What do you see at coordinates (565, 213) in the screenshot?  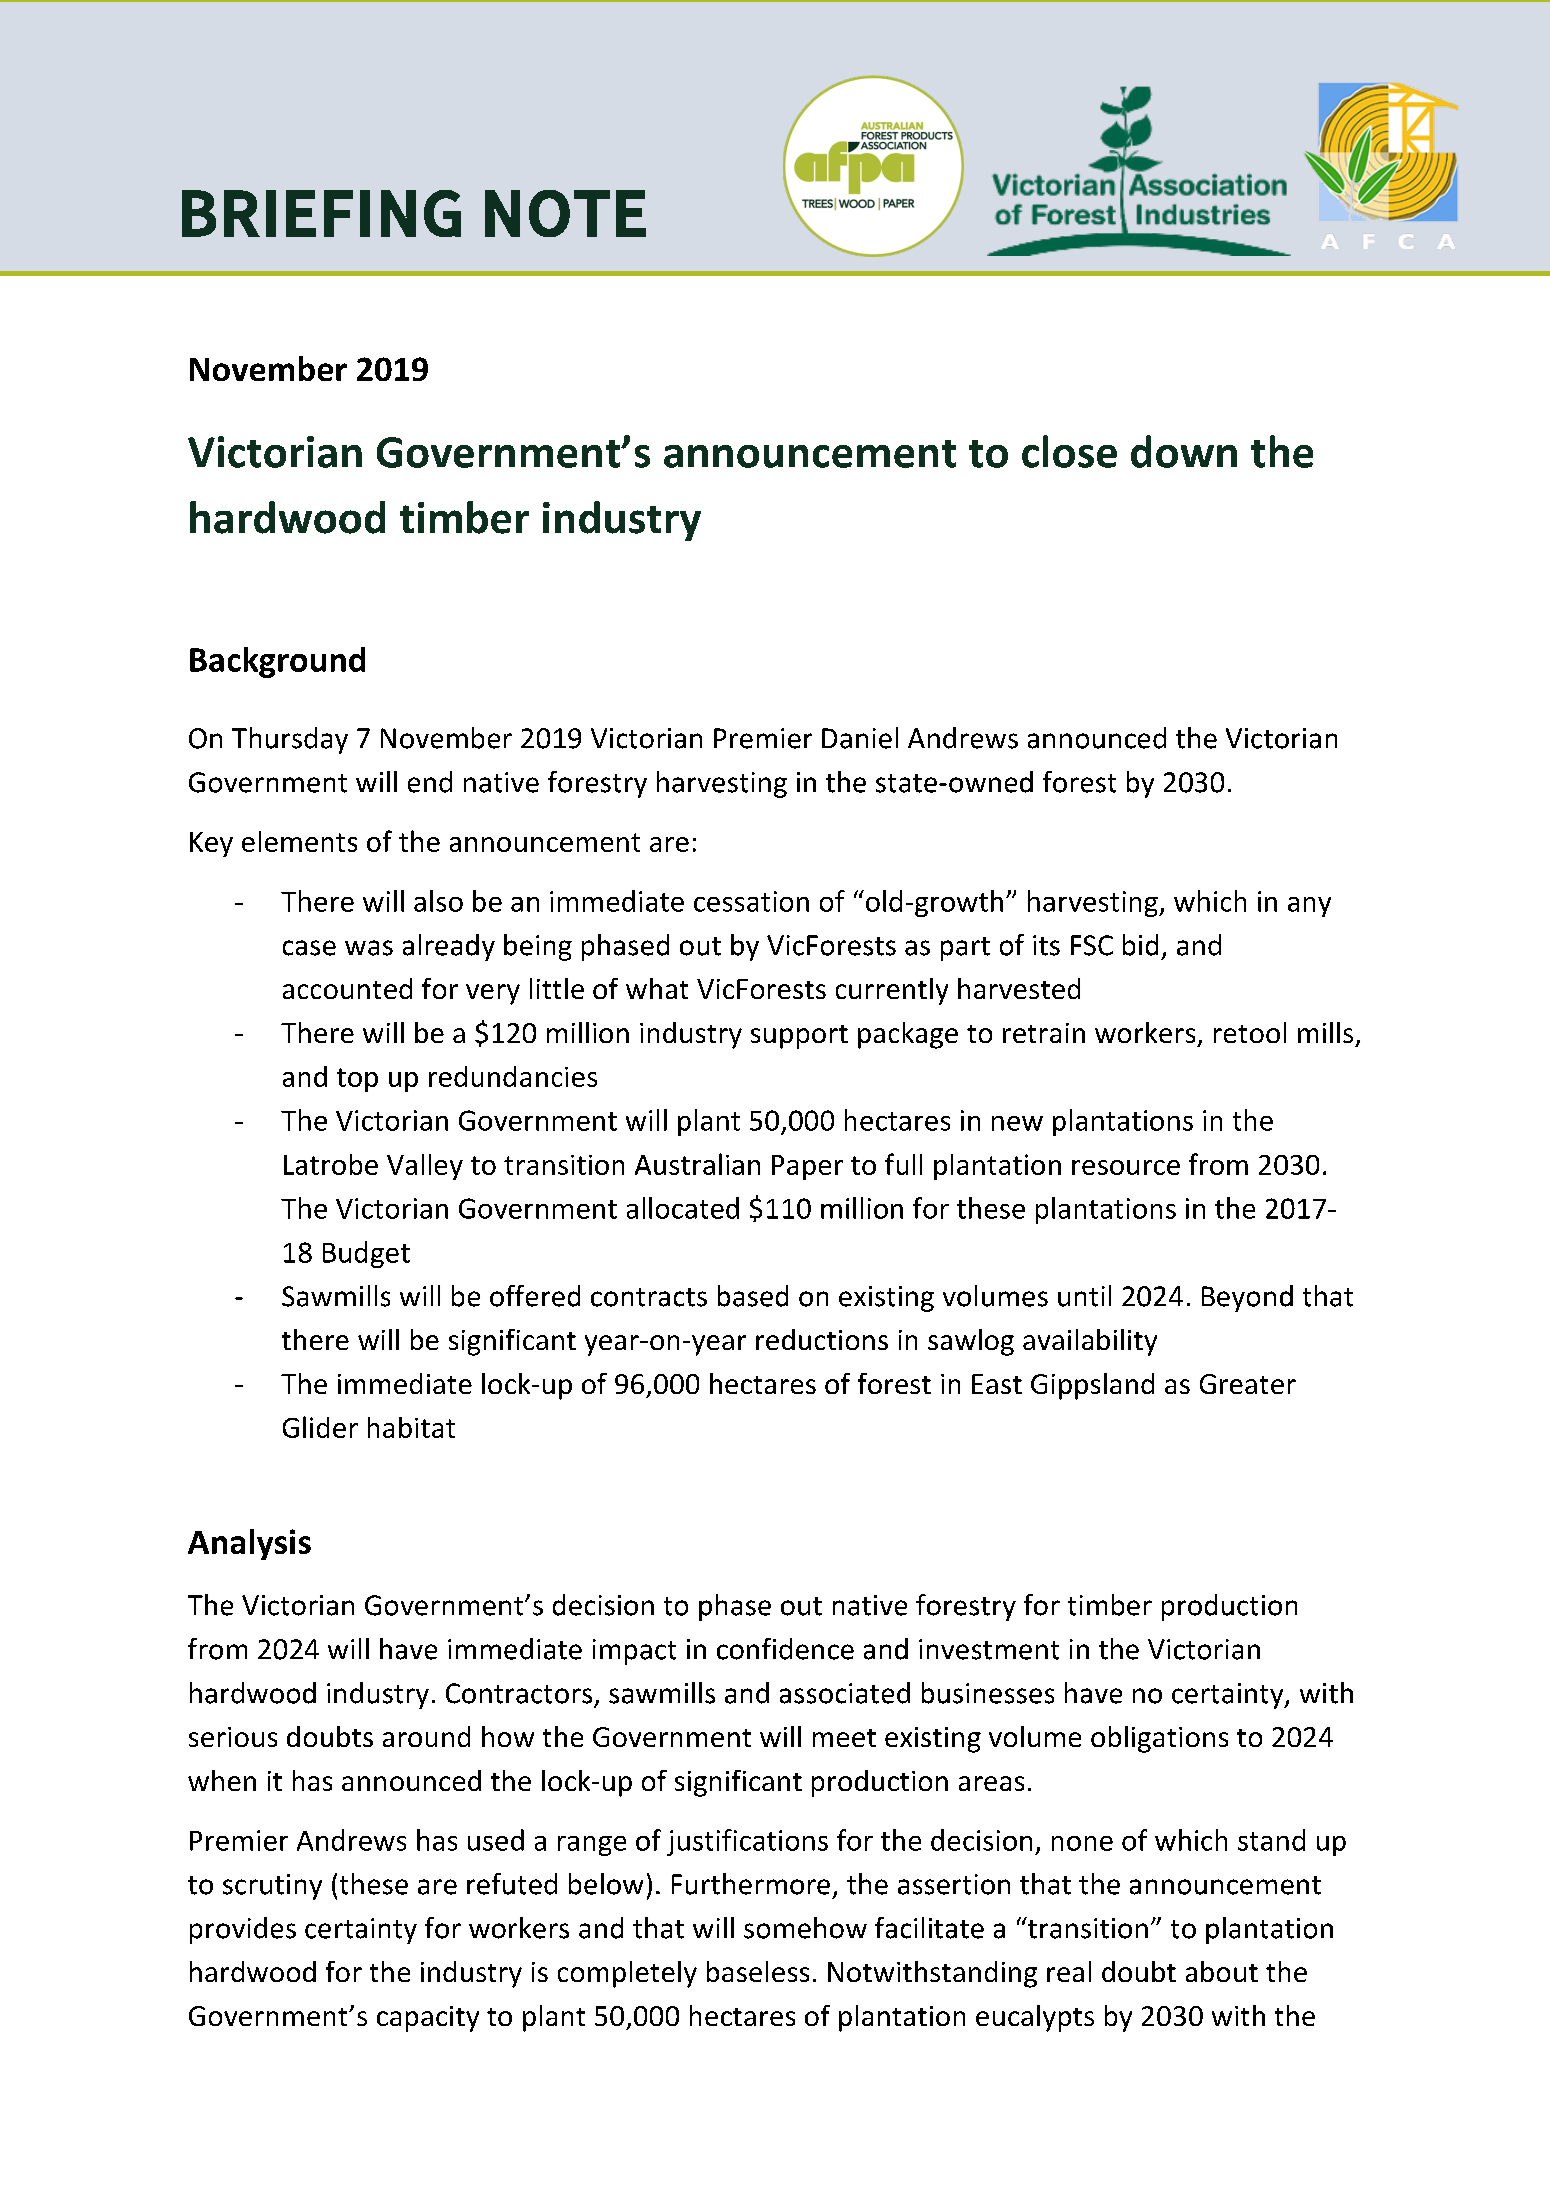 I see `NOTE` at bounding box center [565, 213].
